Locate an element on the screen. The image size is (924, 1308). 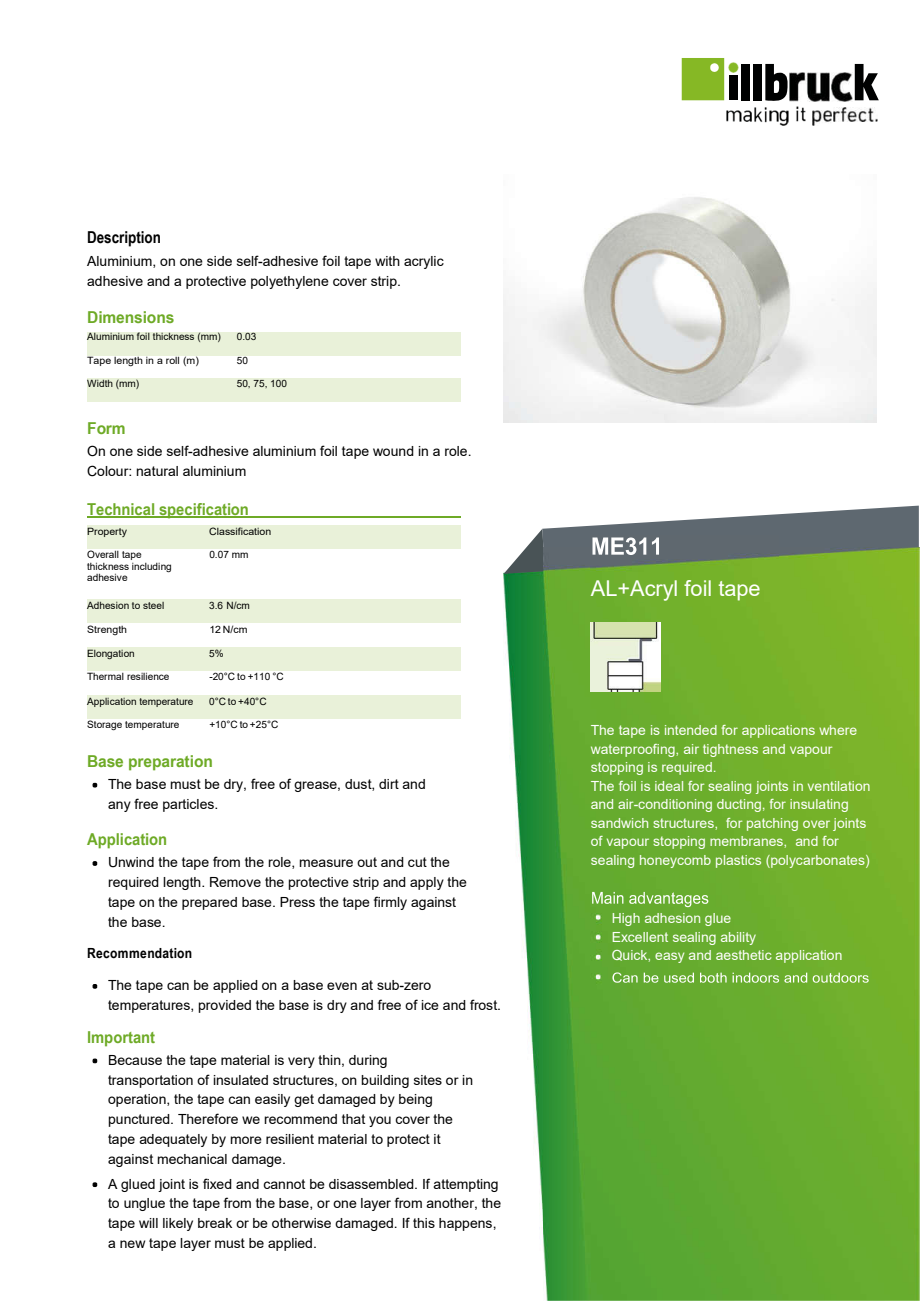
Description is located at coordinates (124, 239).
